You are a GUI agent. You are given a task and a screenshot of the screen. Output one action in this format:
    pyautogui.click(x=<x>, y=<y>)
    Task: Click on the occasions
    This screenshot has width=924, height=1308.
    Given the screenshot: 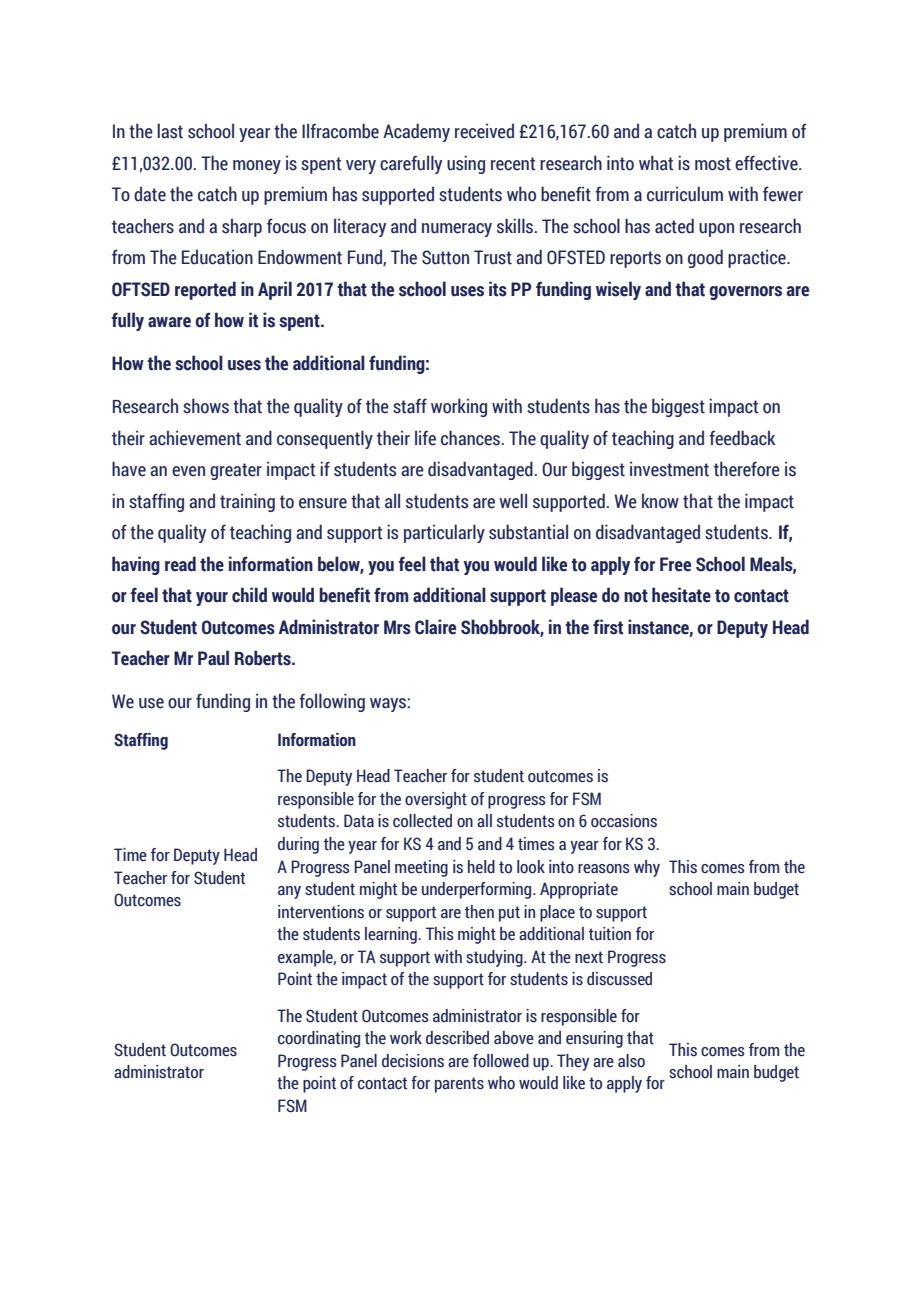 What is the action you would take?
    pyautogui.click(x=624, y=821)
